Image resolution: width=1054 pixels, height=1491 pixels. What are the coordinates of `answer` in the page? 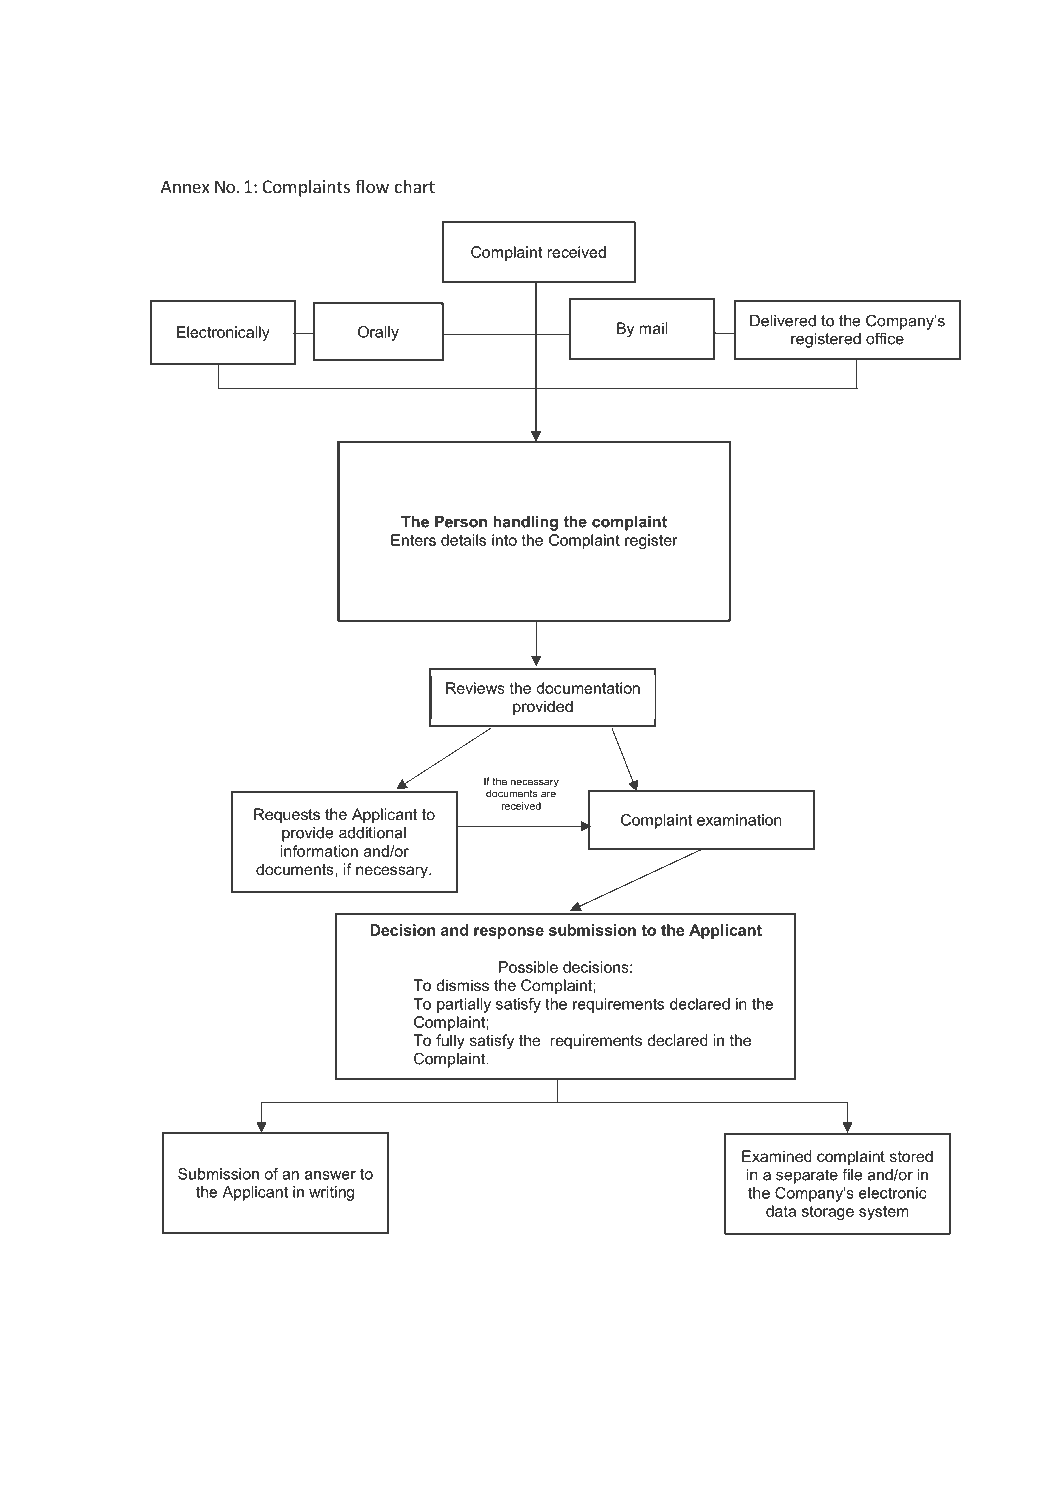 It's located at (330, 1175).
